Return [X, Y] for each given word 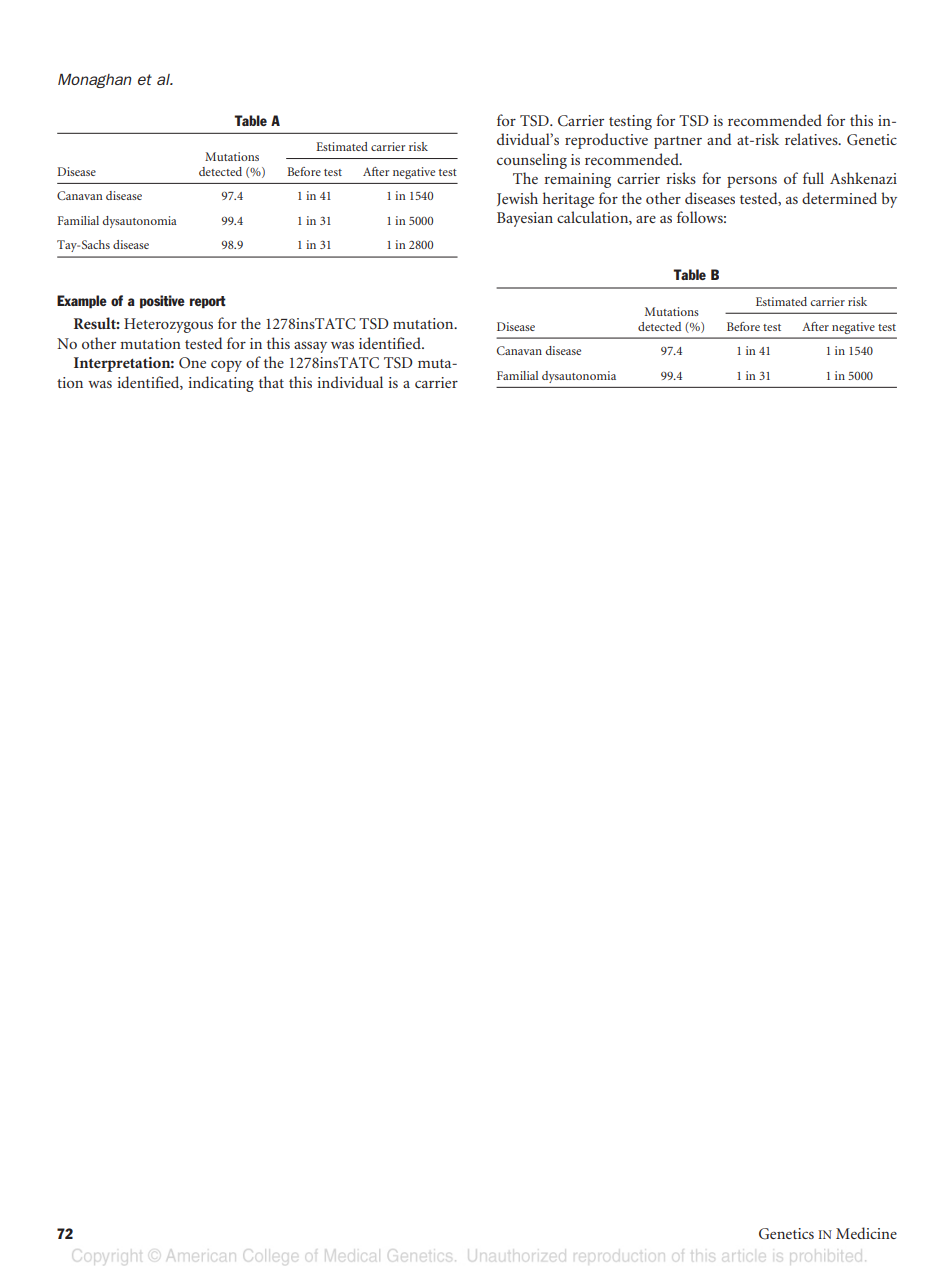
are [646, 219]
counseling [532, 161]
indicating [221, 384]
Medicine [866, 1233]
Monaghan [95, 81]
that [271, 382]
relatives [812, 139]
